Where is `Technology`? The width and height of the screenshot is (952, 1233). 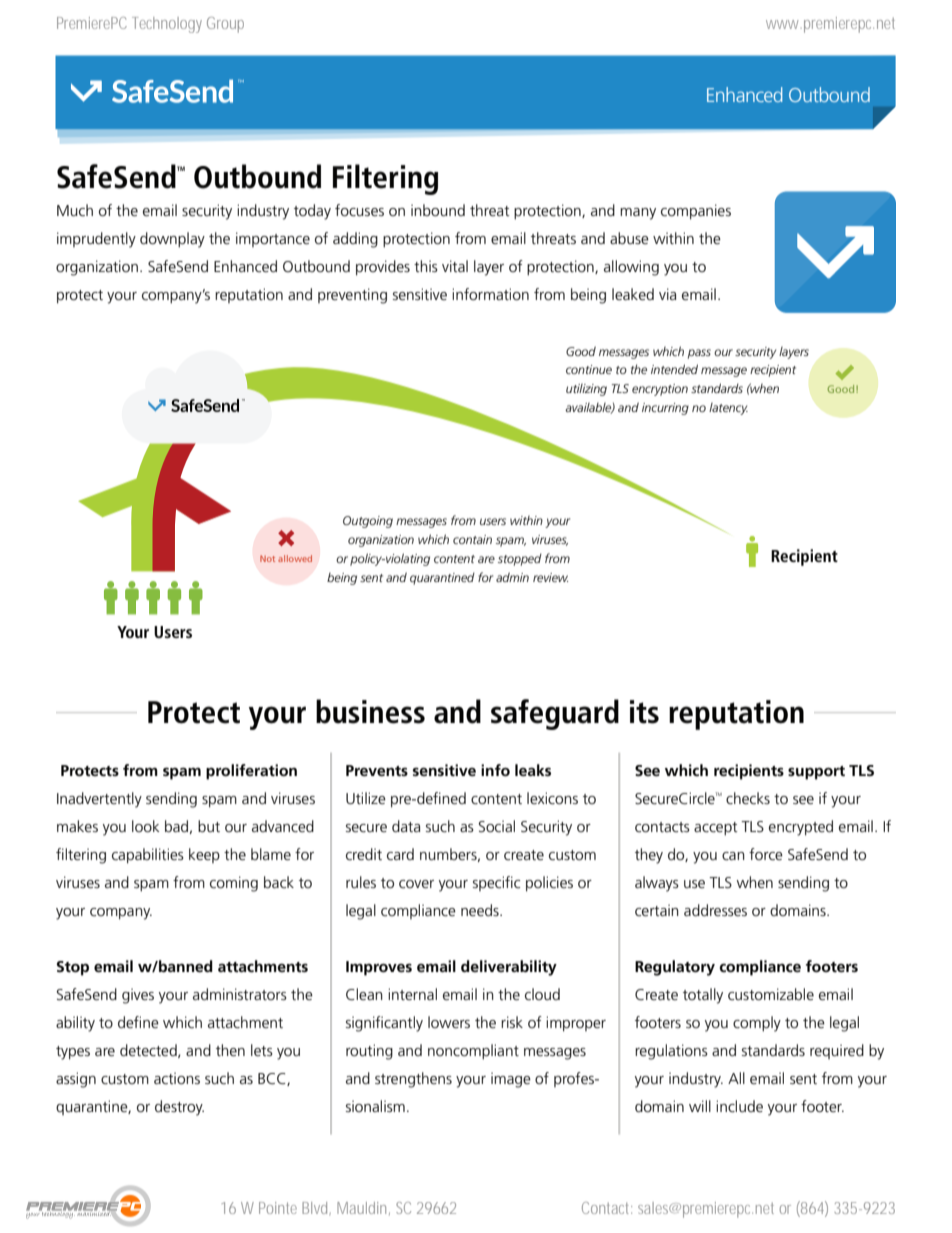 Technology is located at coordinates (167, 25).
